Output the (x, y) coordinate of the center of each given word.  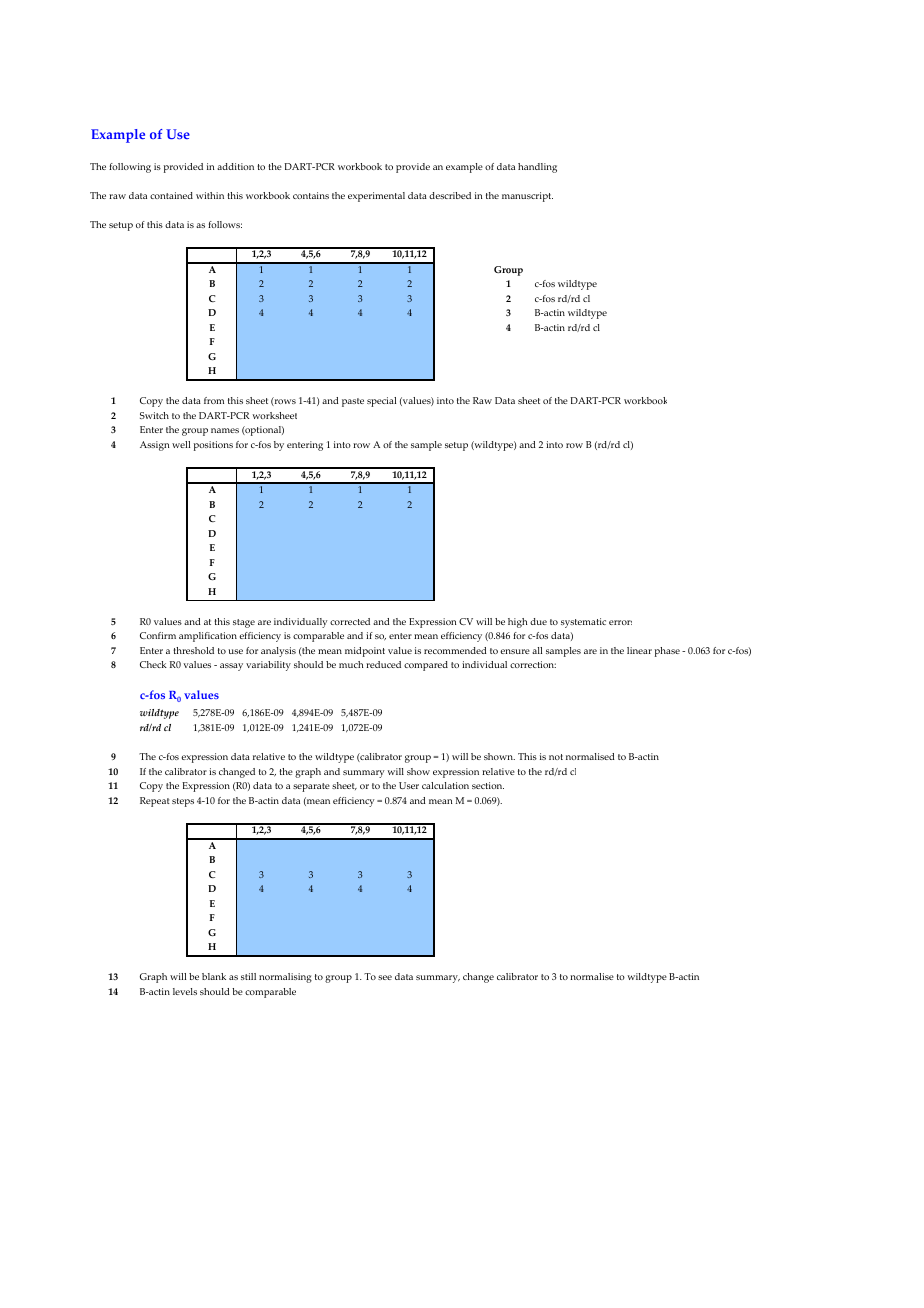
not (556, 757)
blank (214, 976)
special (381, 402)
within (210, 195)
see (385, 977)
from (214, 400)
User (409, 785)
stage (244, 623)
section (488, 785)
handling (537, 168)
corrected (350, 621)
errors (620, 622)
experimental (376, 197)
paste (353, 402)
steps (183, 802)
